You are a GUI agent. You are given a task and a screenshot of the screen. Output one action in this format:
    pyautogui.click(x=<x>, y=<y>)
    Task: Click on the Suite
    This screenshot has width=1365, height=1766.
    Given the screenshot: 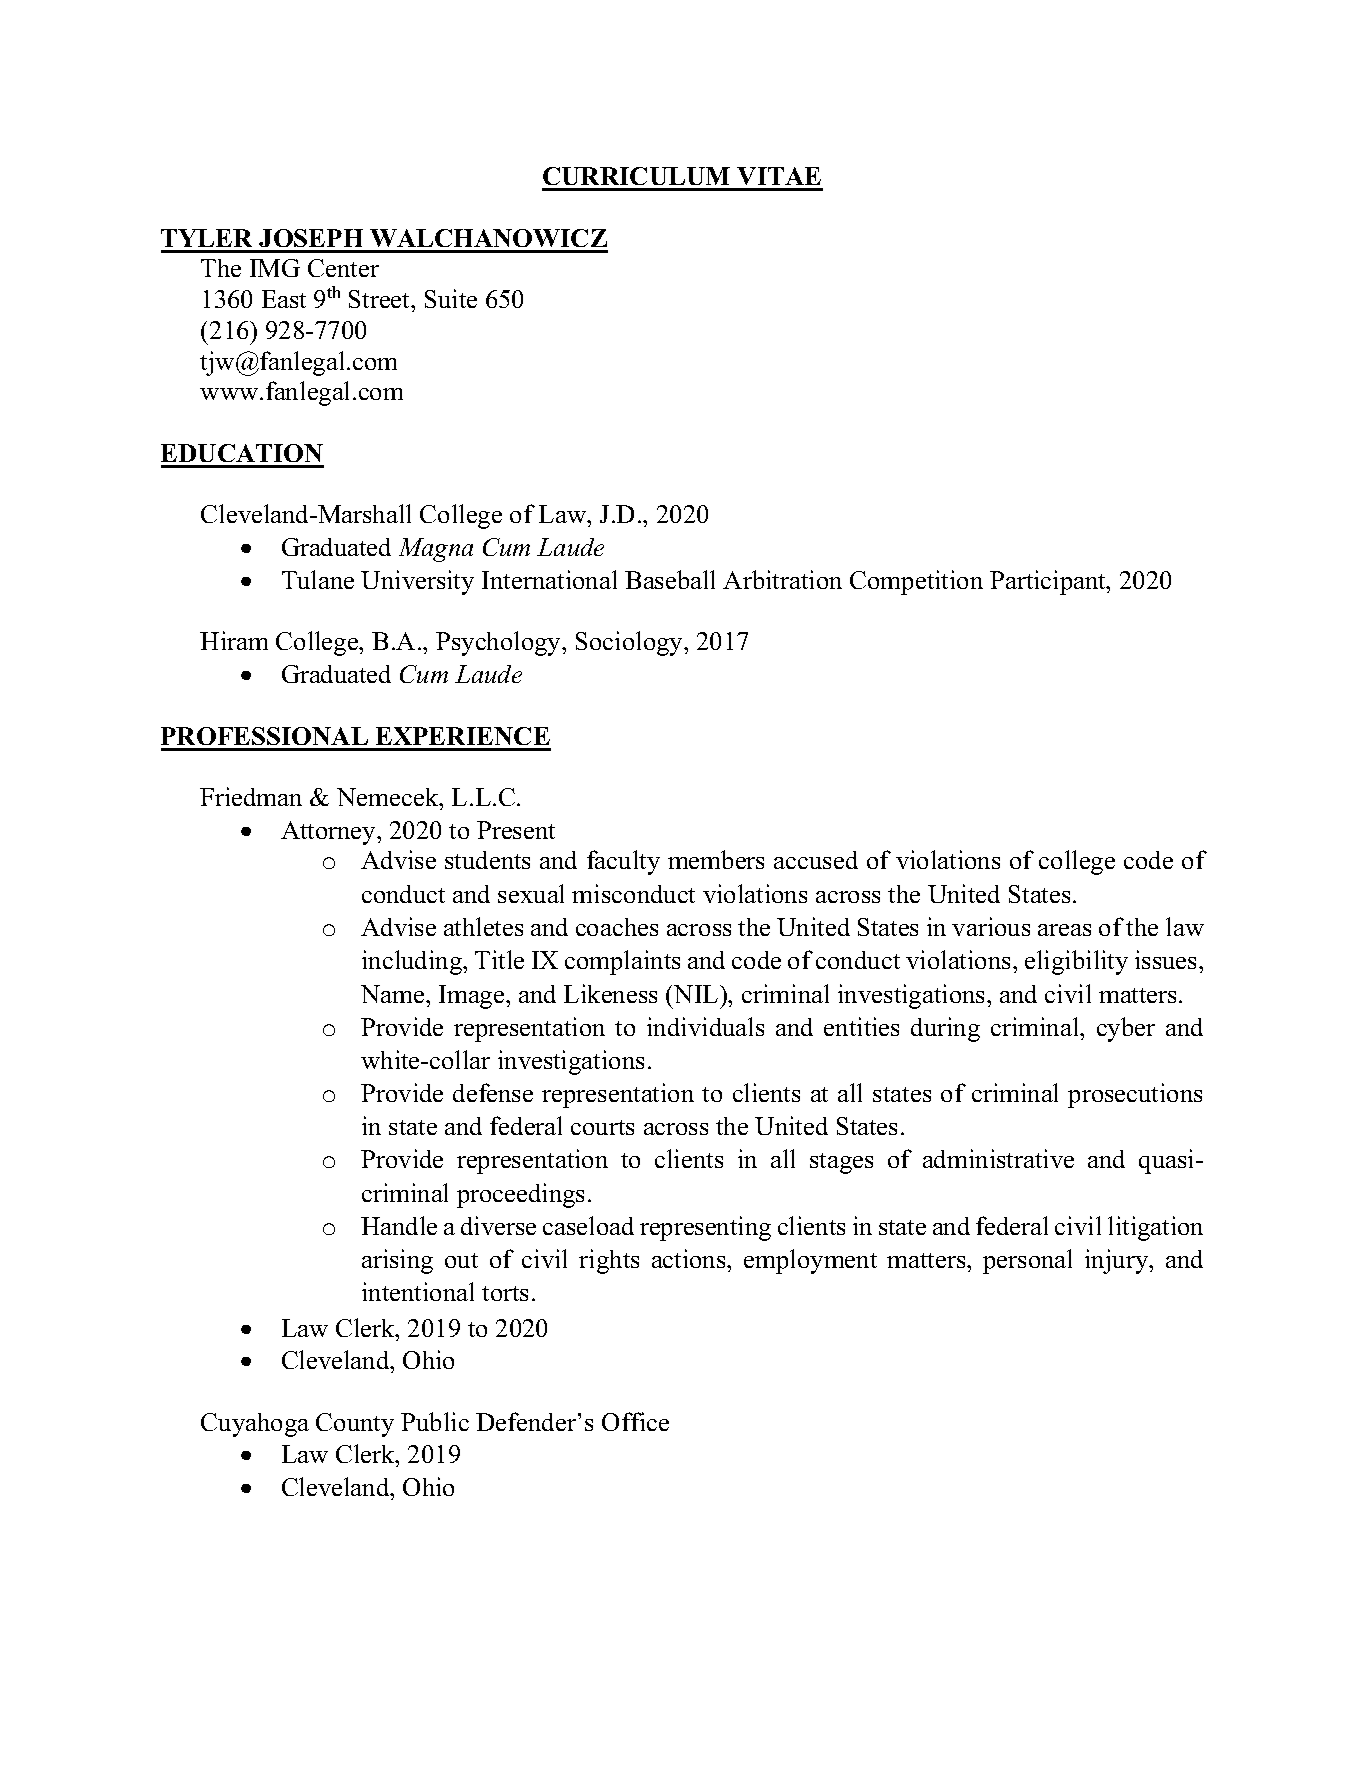 What is the action you would take?
    pyautogui.click(x=451, y=298)
